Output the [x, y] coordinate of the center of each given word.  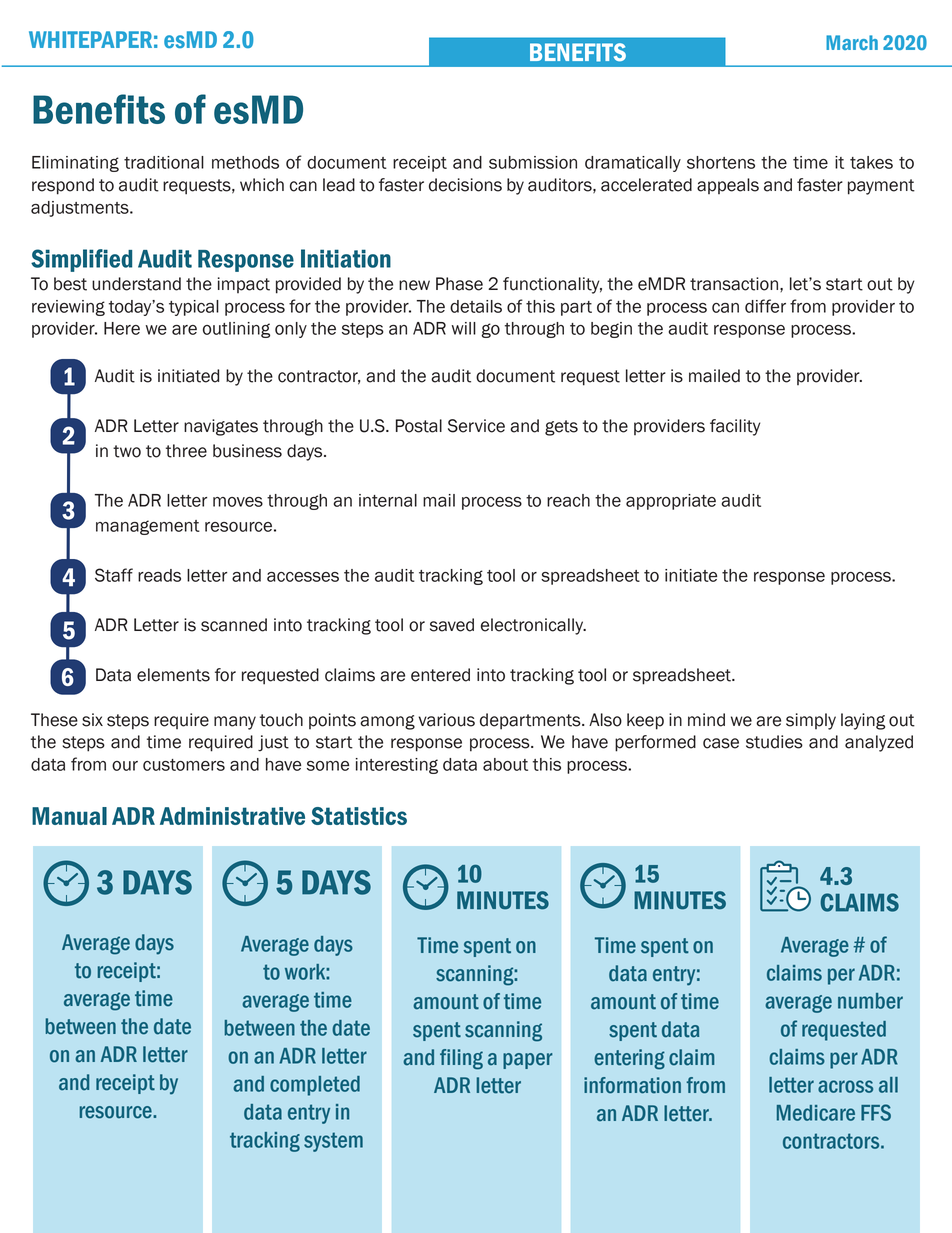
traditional [164, 162]
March [852, 42]
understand [136, 284]
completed [315, 1086]
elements [173, 675]
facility [735, 427]
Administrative [232, 816]
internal [388, 500]
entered [440, 675]
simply [811, 721]
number [870, 1001]
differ [765, 306]
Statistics [359, 816]
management [148, 527]
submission [533, 162]
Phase [459, 284]
